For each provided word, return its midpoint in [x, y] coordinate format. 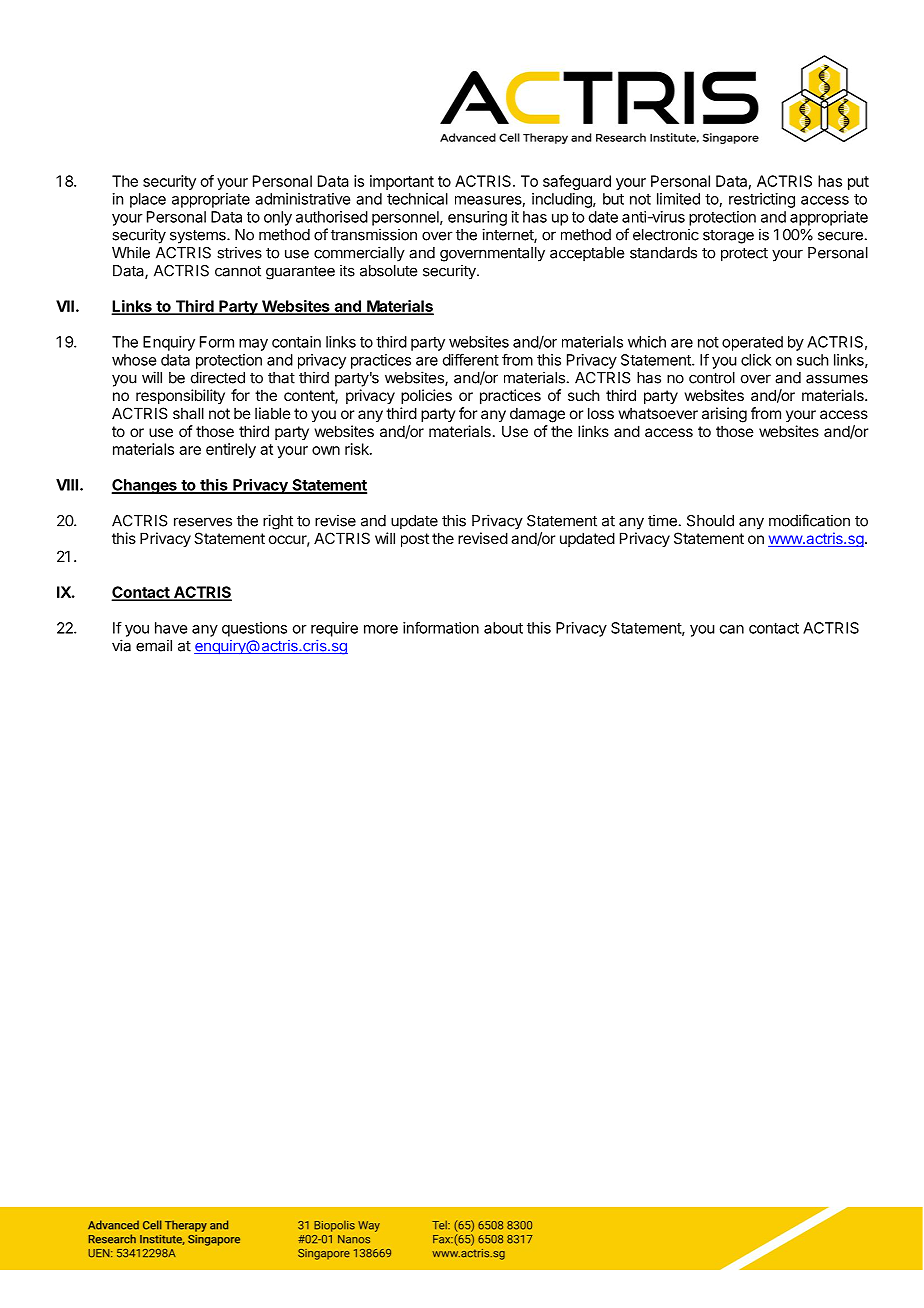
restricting [762, 200]
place [148, 200]
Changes [145, 486]
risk [358, 449]
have [171, 628]
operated [752, 343]
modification [809, 520]
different [471, 359]
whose [134, 360]
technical [417, 199]
